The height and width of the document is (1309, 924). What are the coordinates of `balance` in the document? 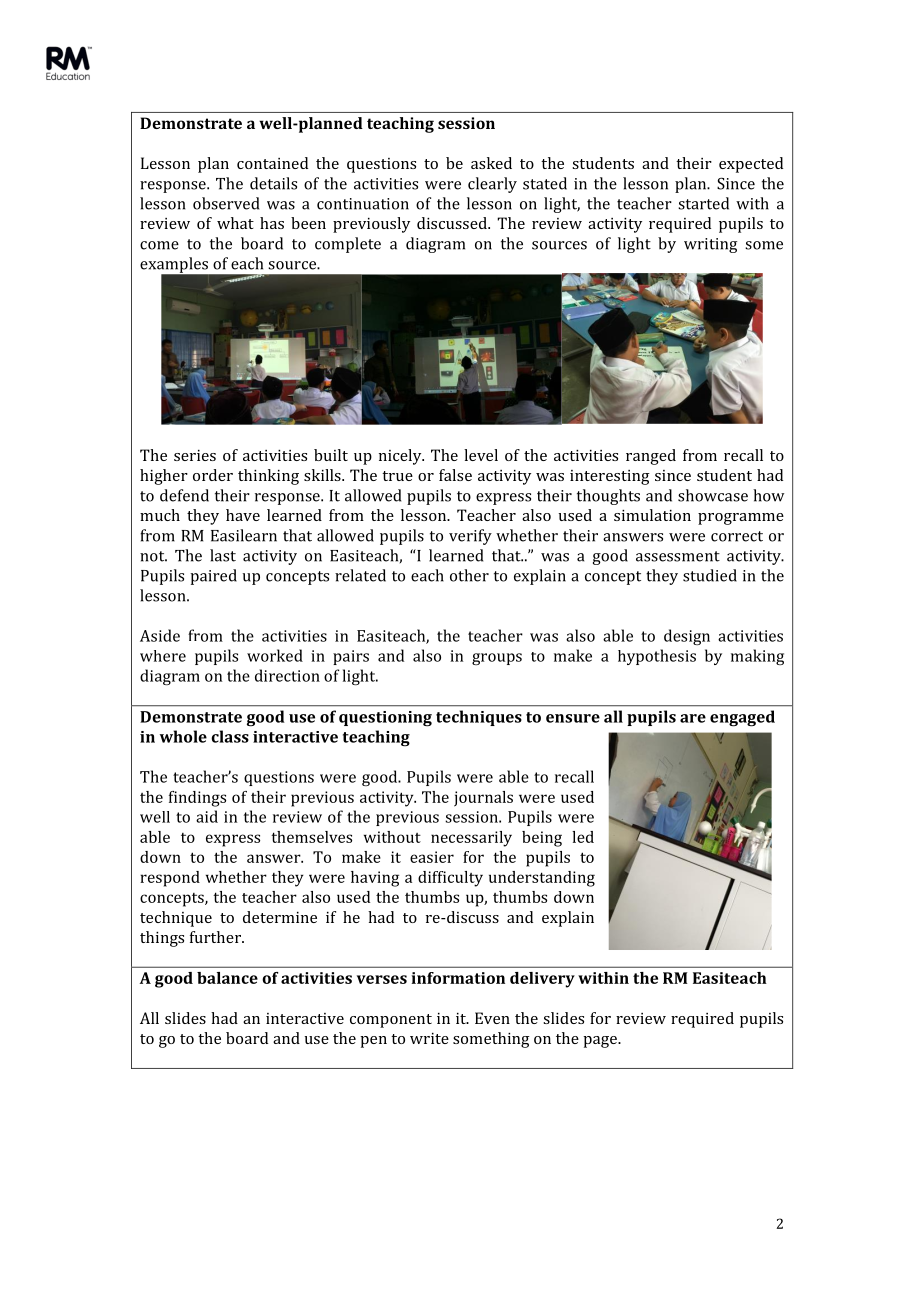 It's located at (227, 978).
